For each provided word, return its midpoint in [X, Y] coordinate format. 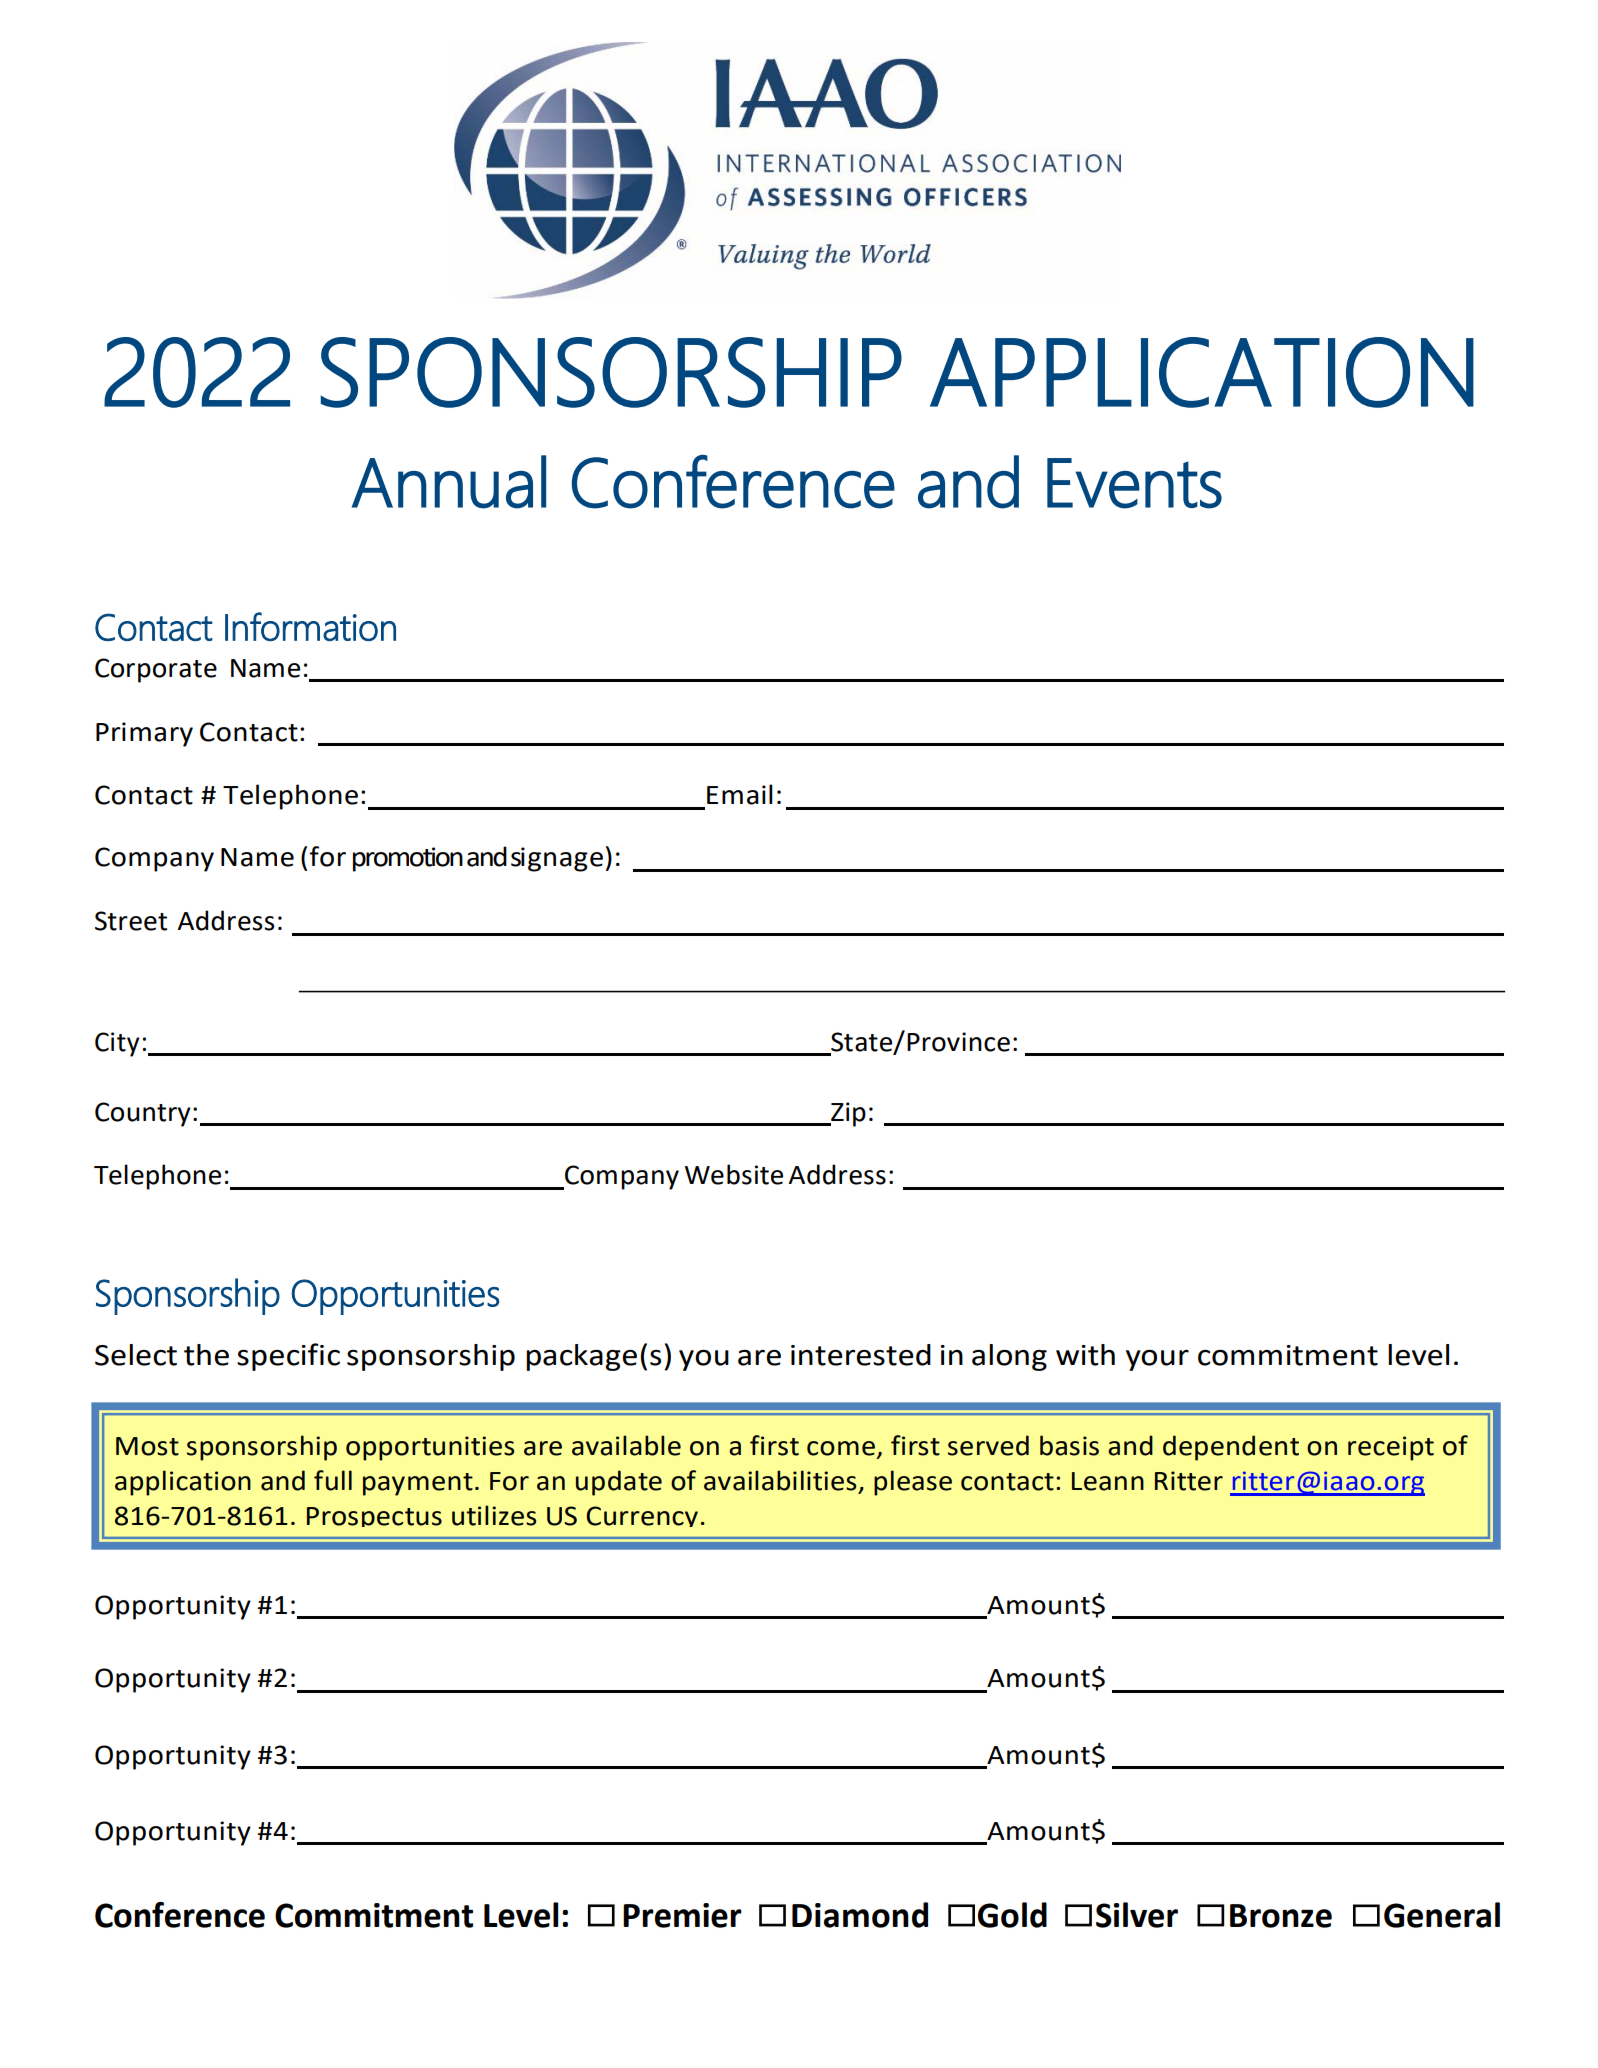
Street [131, 921]
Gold [1012, 1915]
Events [1134, 483]
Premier [682, 1915]
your [1157, 1360]
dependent [1231, 1448]
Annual [449, 482]
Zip [847, 1114]
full [333, 1480]
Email [740, 794]
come [841, 1448]
